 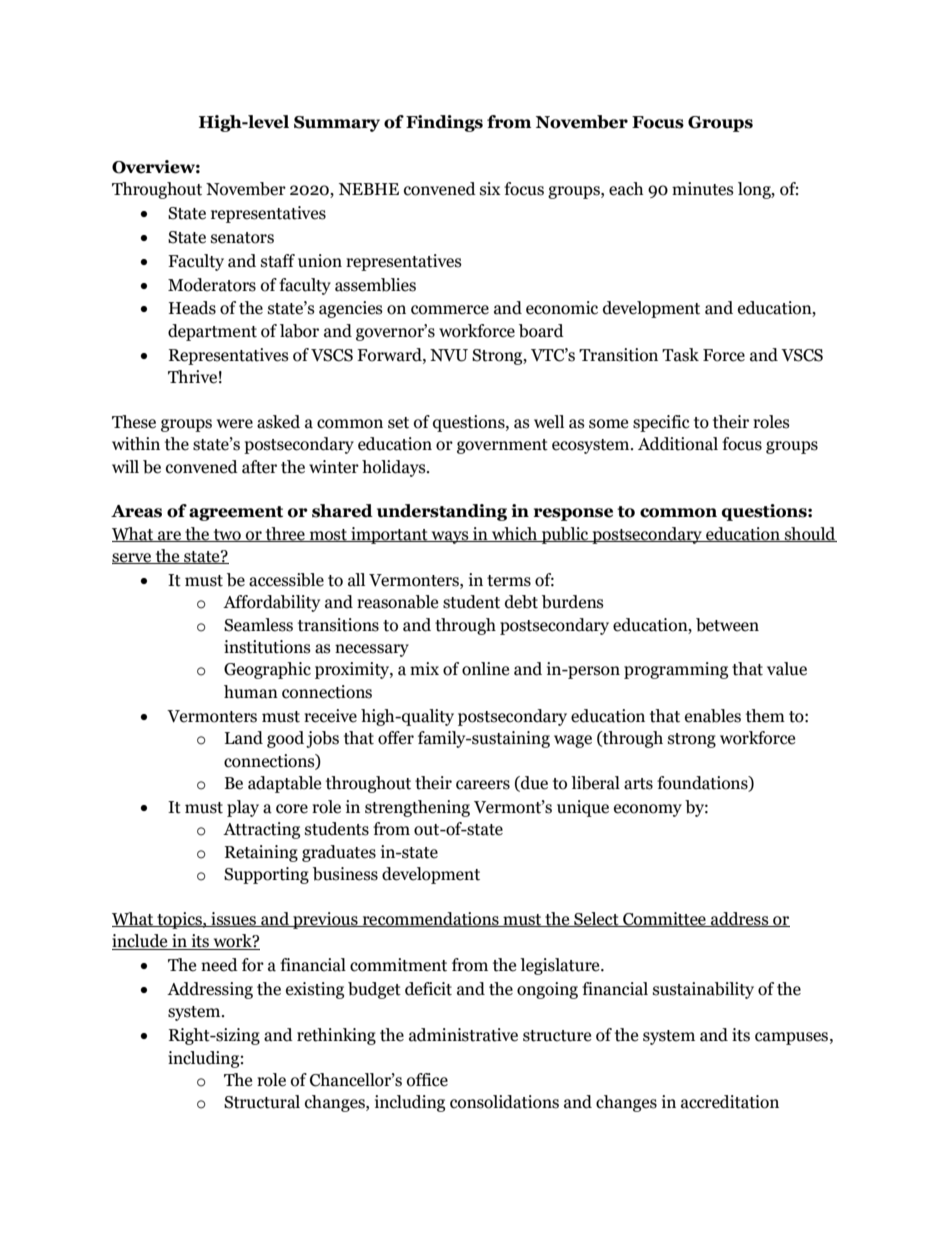 What do you see at coordinates (703, 189) in the image?
I see `minutes` at bounding box center [703, 189].
